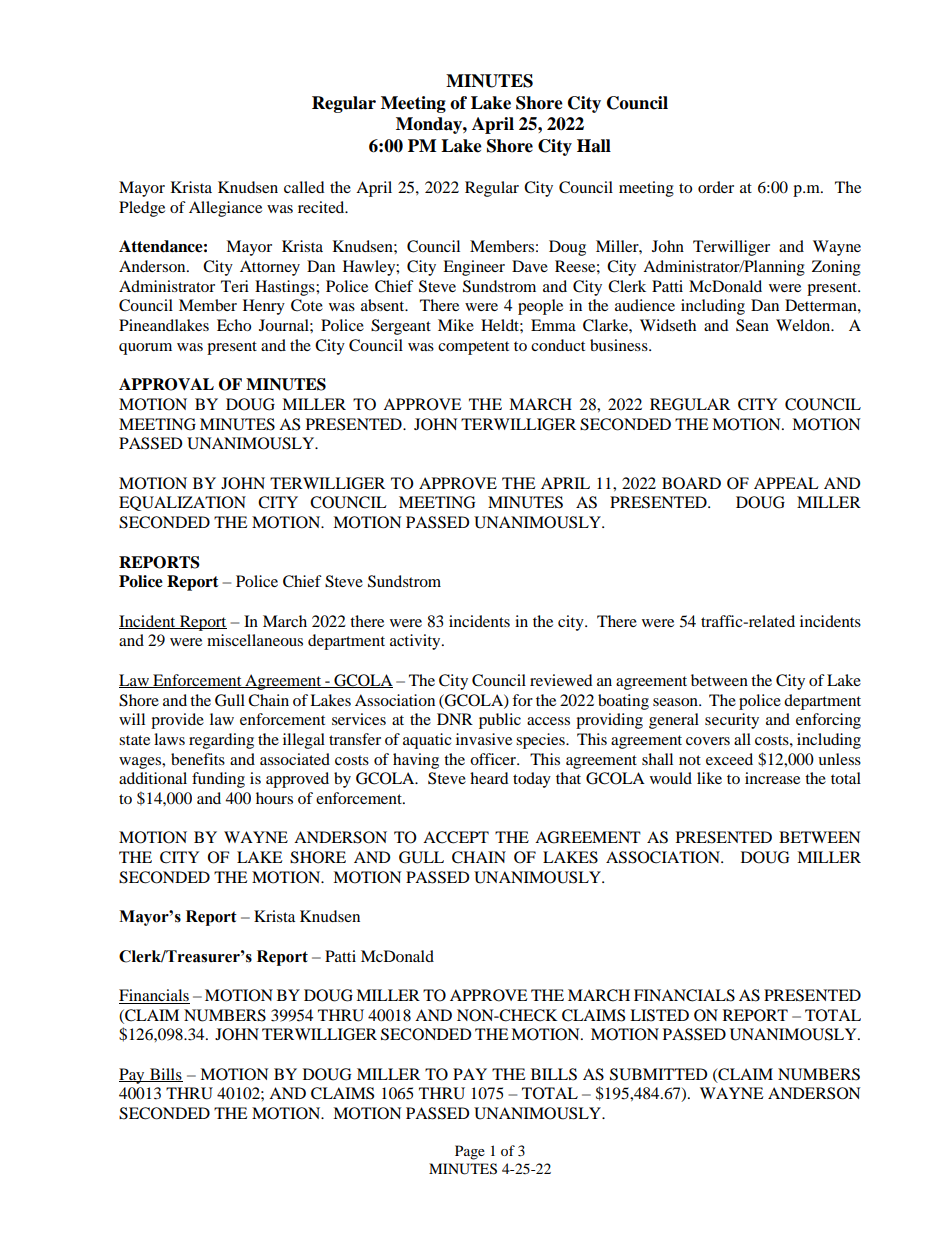 Image resolution: width=952 pixels, height=1233 pixels. I want to click on SUBMITTED, so click(659, 1074).
